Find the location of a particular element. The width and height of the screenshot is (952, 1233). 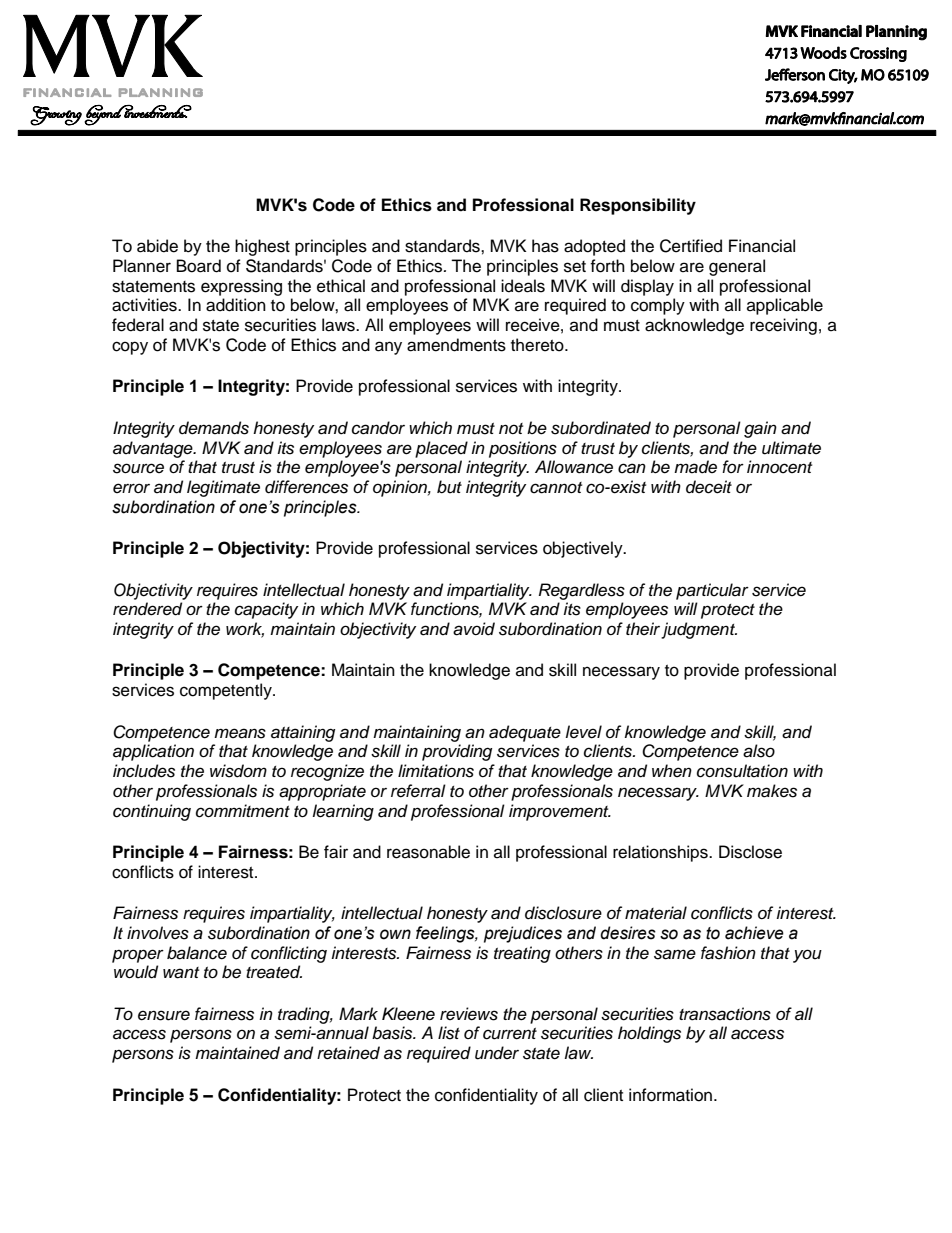

legitimate is located at coordinates (223, 488).
